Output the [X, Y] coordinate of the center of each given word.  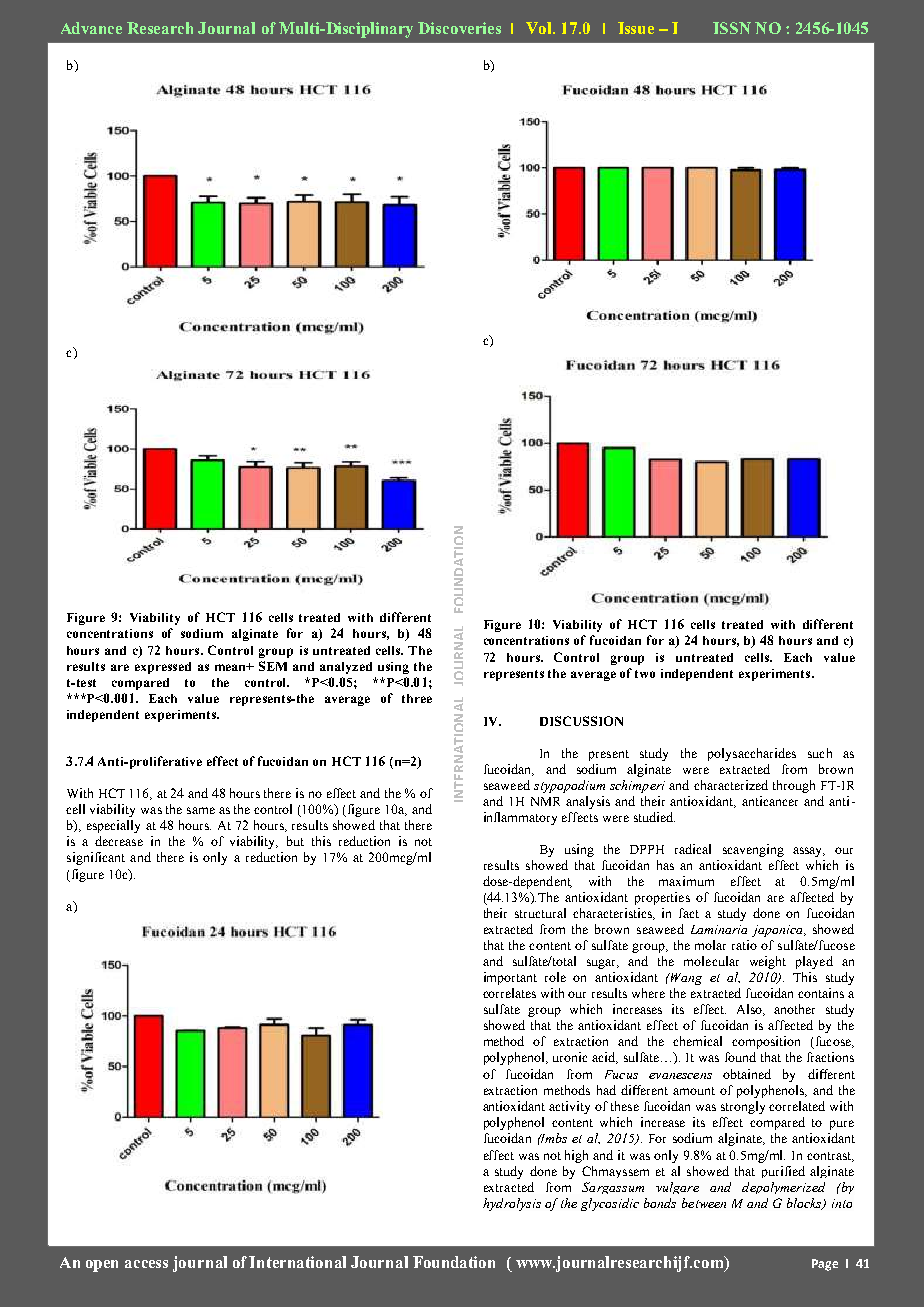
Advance [91, 28]
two [645, 674]
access [146, 1264]
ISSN [732, 28]
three [417, 698]
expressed [163, 668]
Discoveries [459, 28]
